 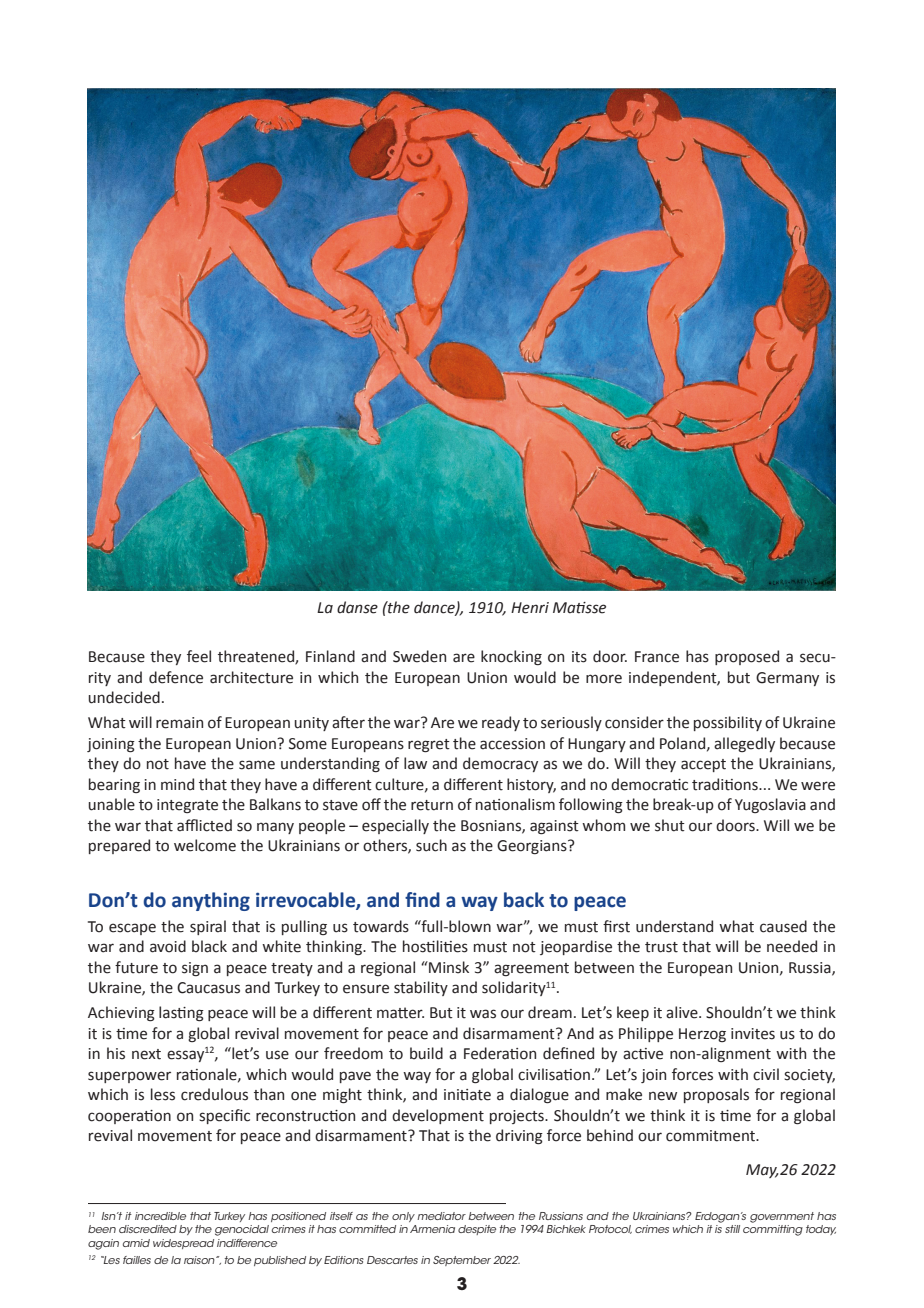 What do you see at coordinates (732, 1229) in the image?
I see `still` at bounding box center [732, 1229].
